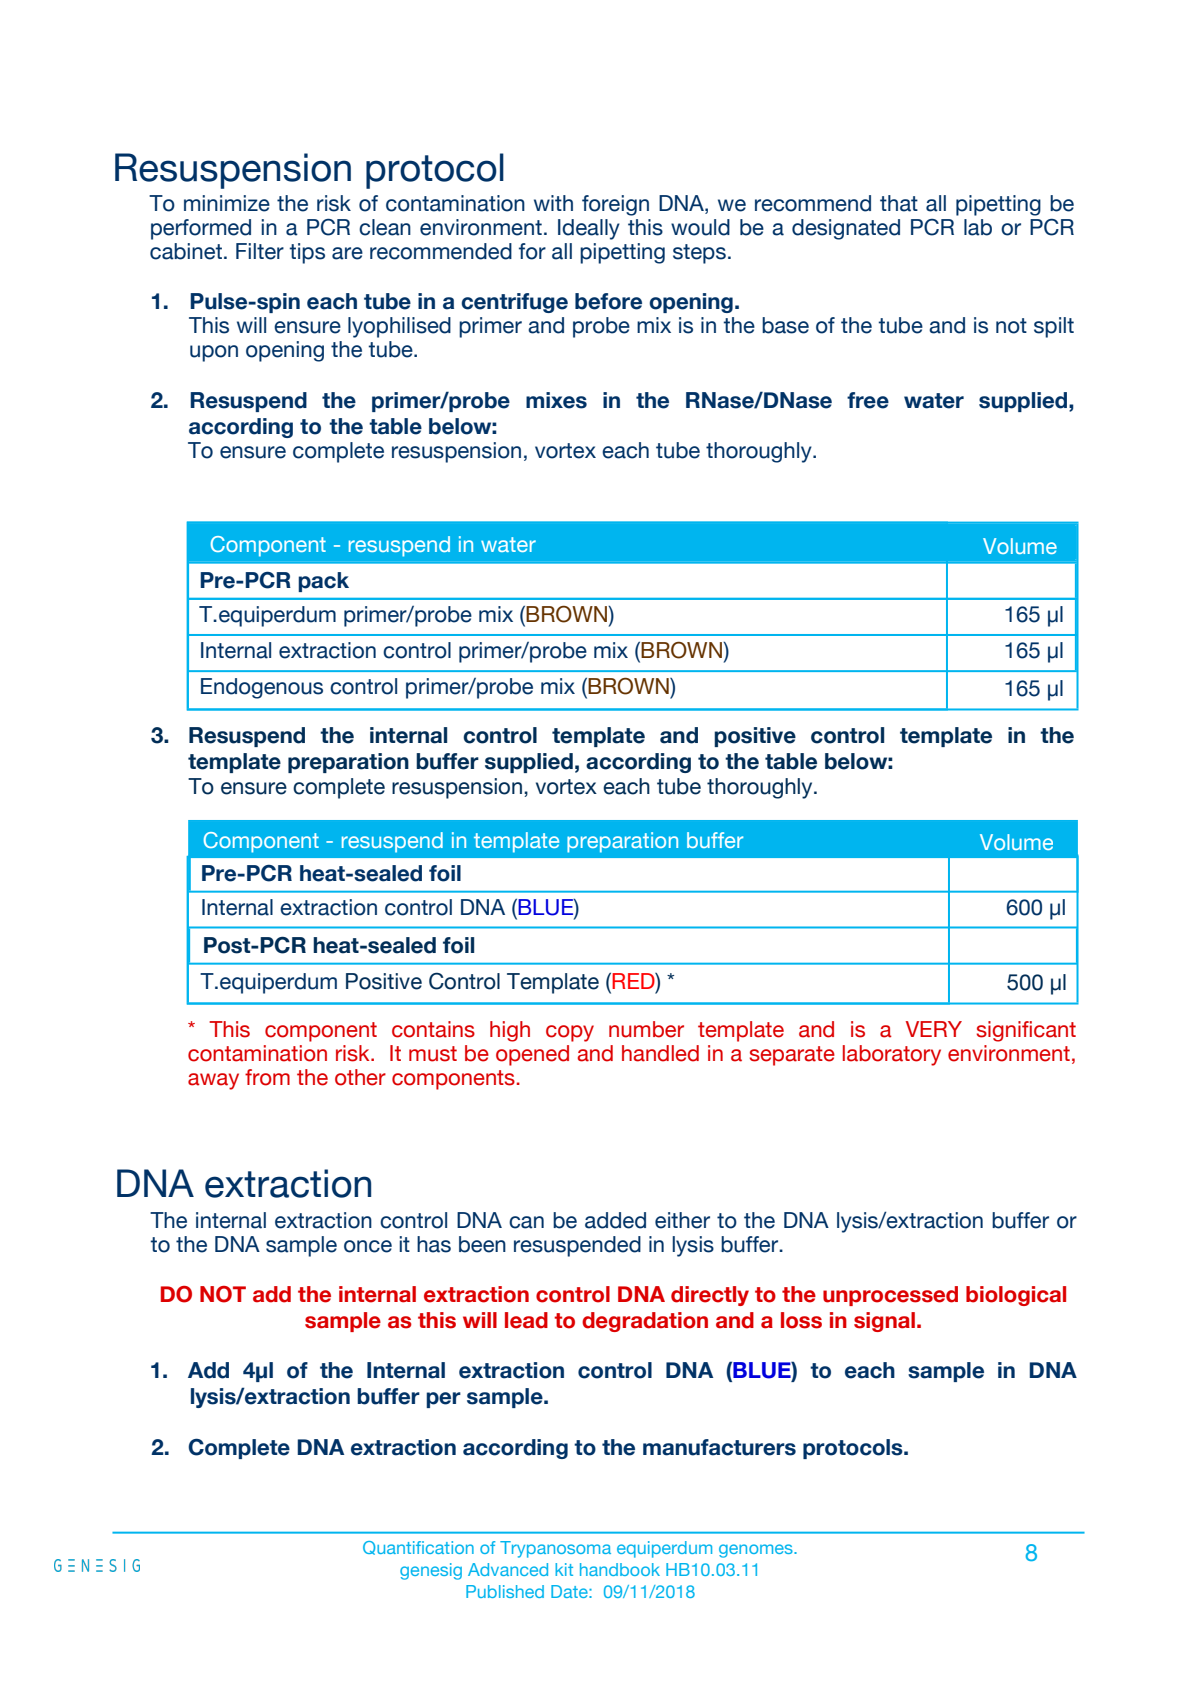  Describe the element at coordinates (589, 229) in the screenshot. I see `Ideally` at that location.
